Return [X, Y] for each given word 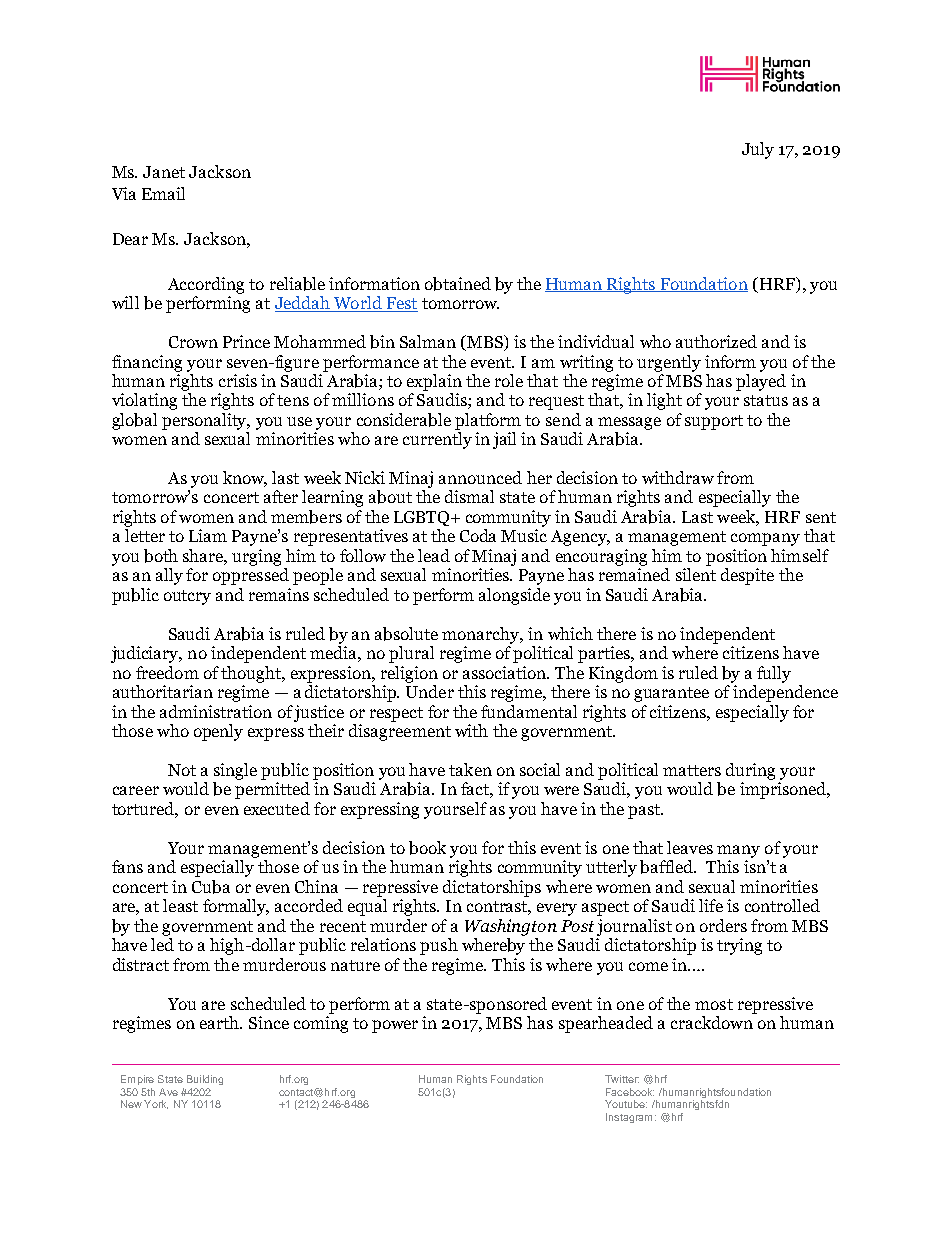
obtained [458, 284]
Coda [478, 535]
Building [205, 1080]
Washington [511, 927]
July [758, 150]
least [180, 905]
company [765, 539]
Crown [193, 342]
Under [430, 691]
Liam [208, 535]
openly [218, 732]
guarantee [671, 694]
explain [434, 382]
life [711, 905]
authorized [716, 341]
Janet [164, 172]
